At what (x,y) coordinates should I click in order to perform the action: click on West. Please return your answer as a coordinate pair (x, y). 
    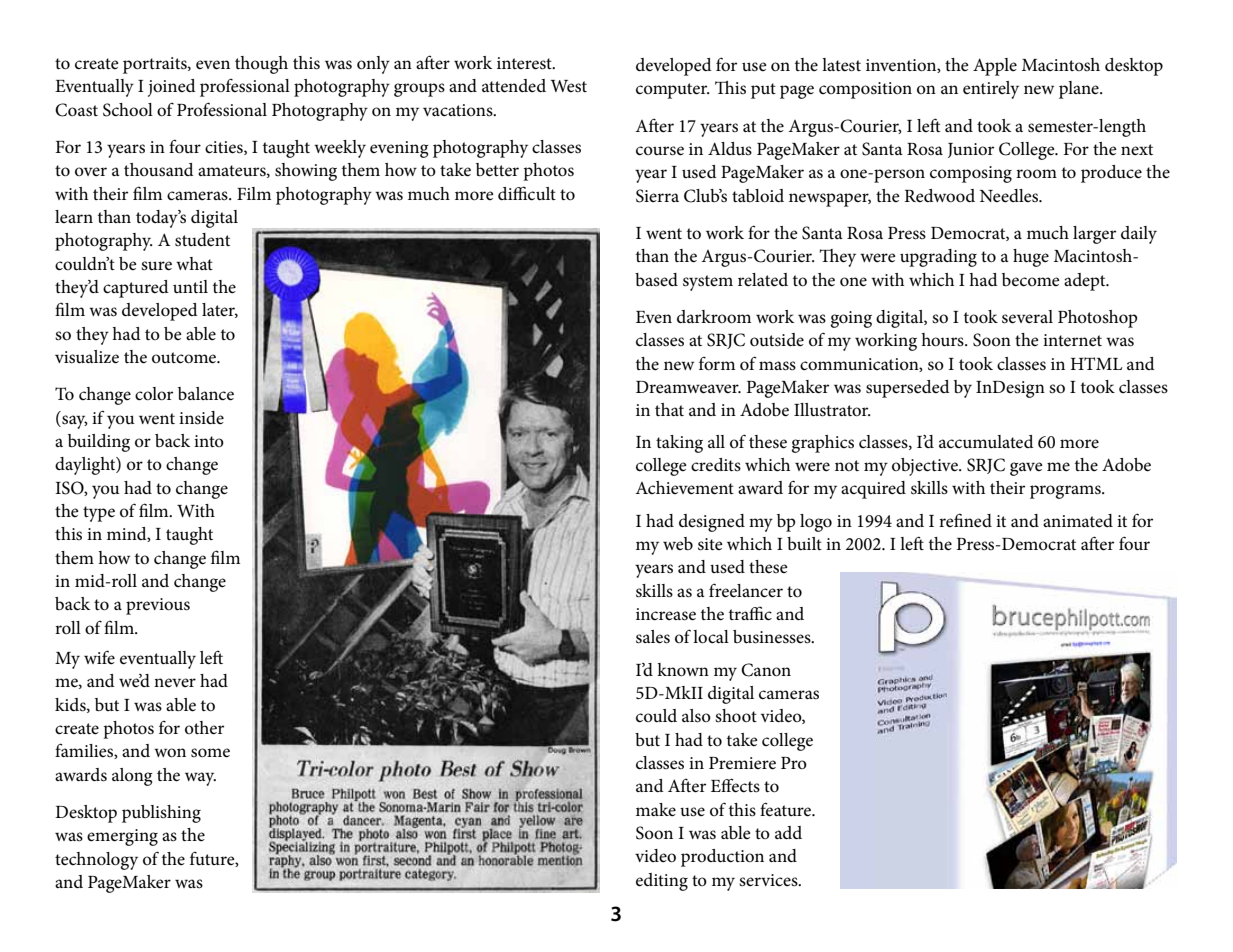
    Looking at the image, I should click on (568, 86).
